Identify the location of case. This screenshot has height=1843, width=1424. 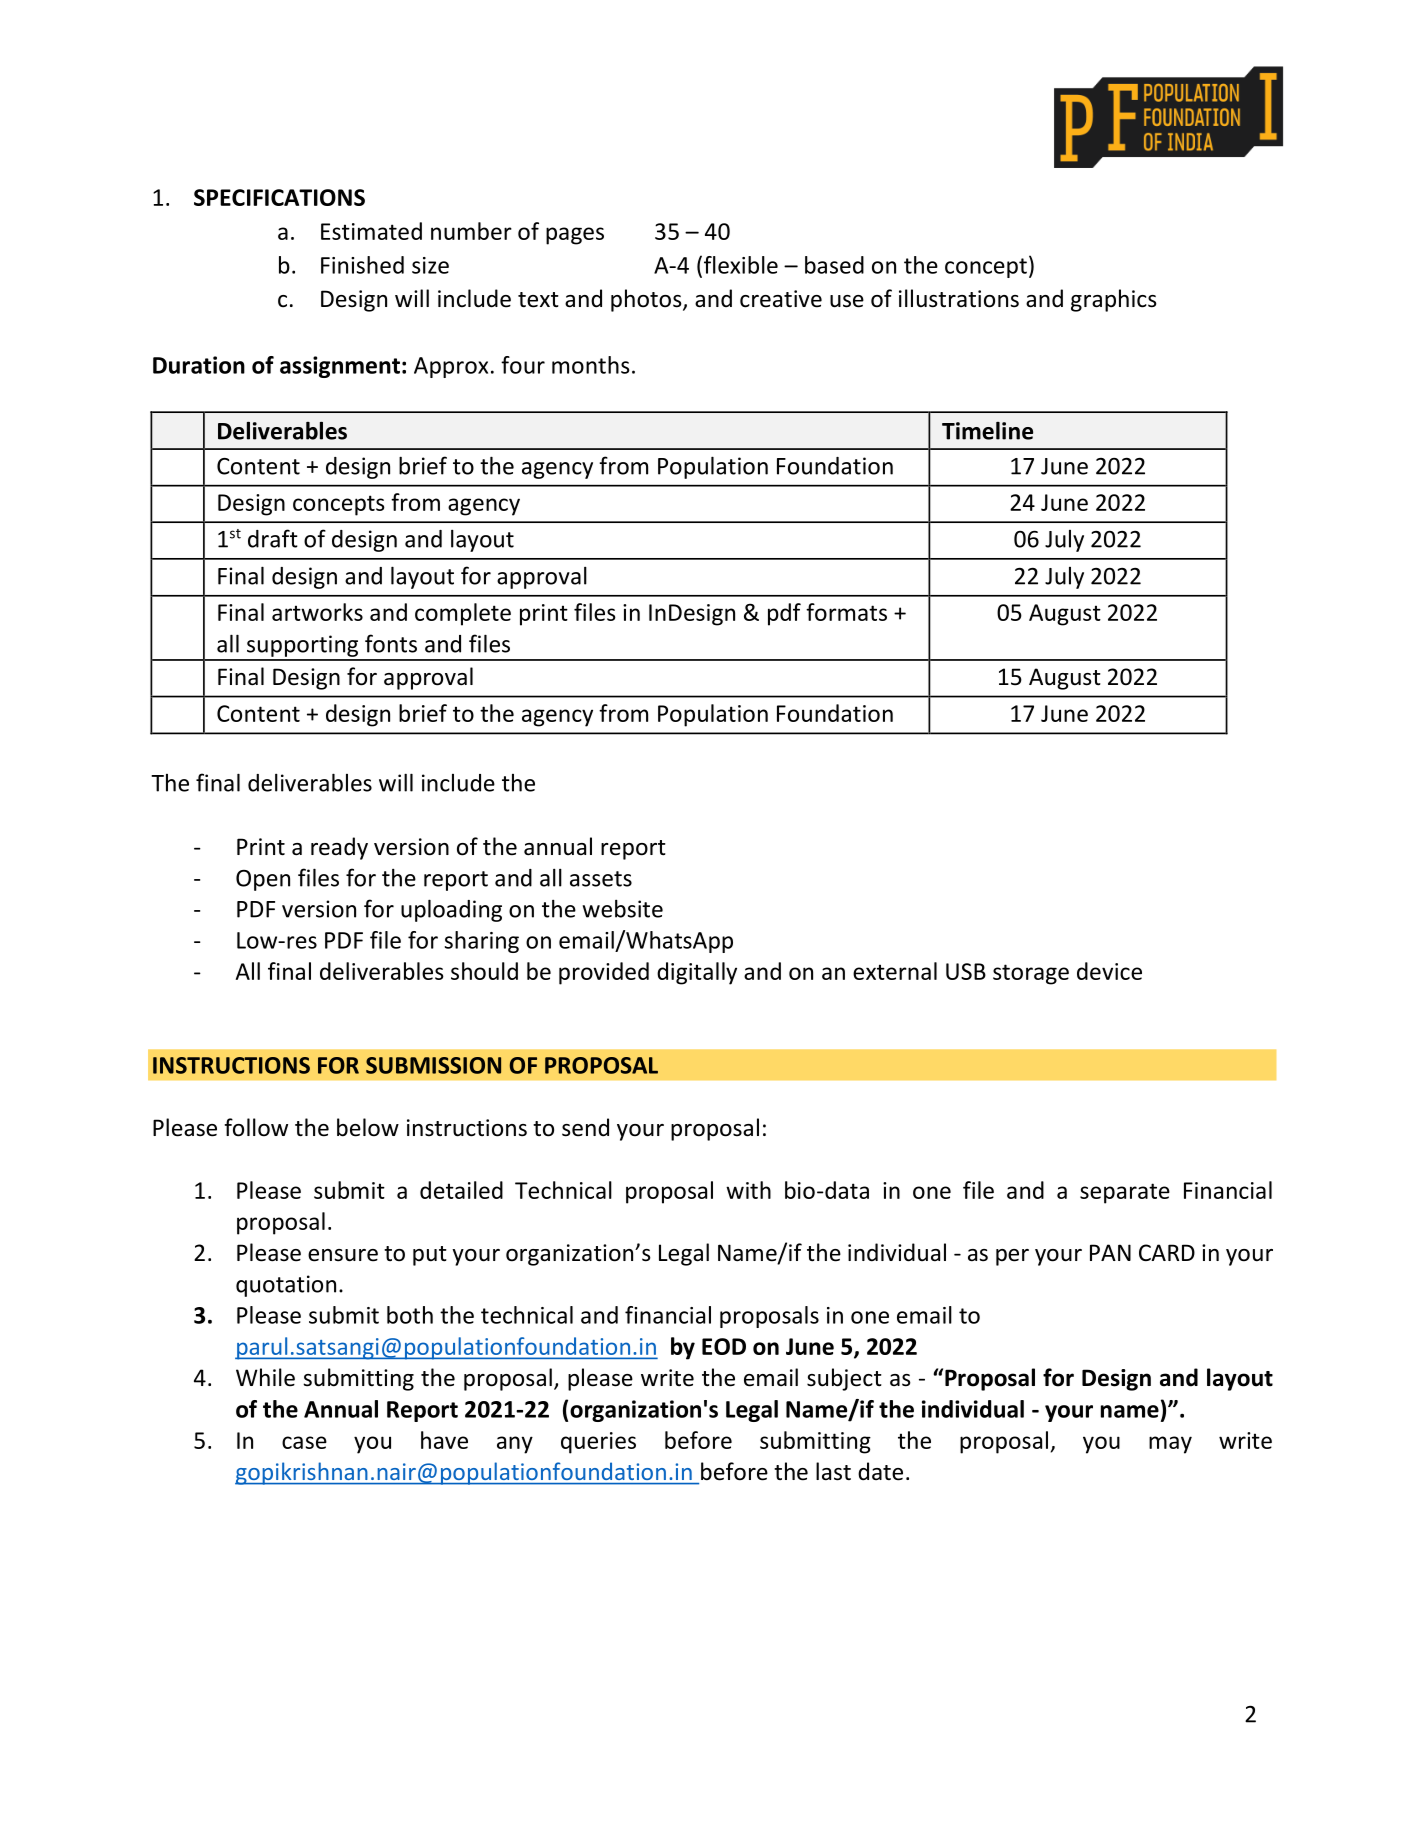
(304, 1442).
